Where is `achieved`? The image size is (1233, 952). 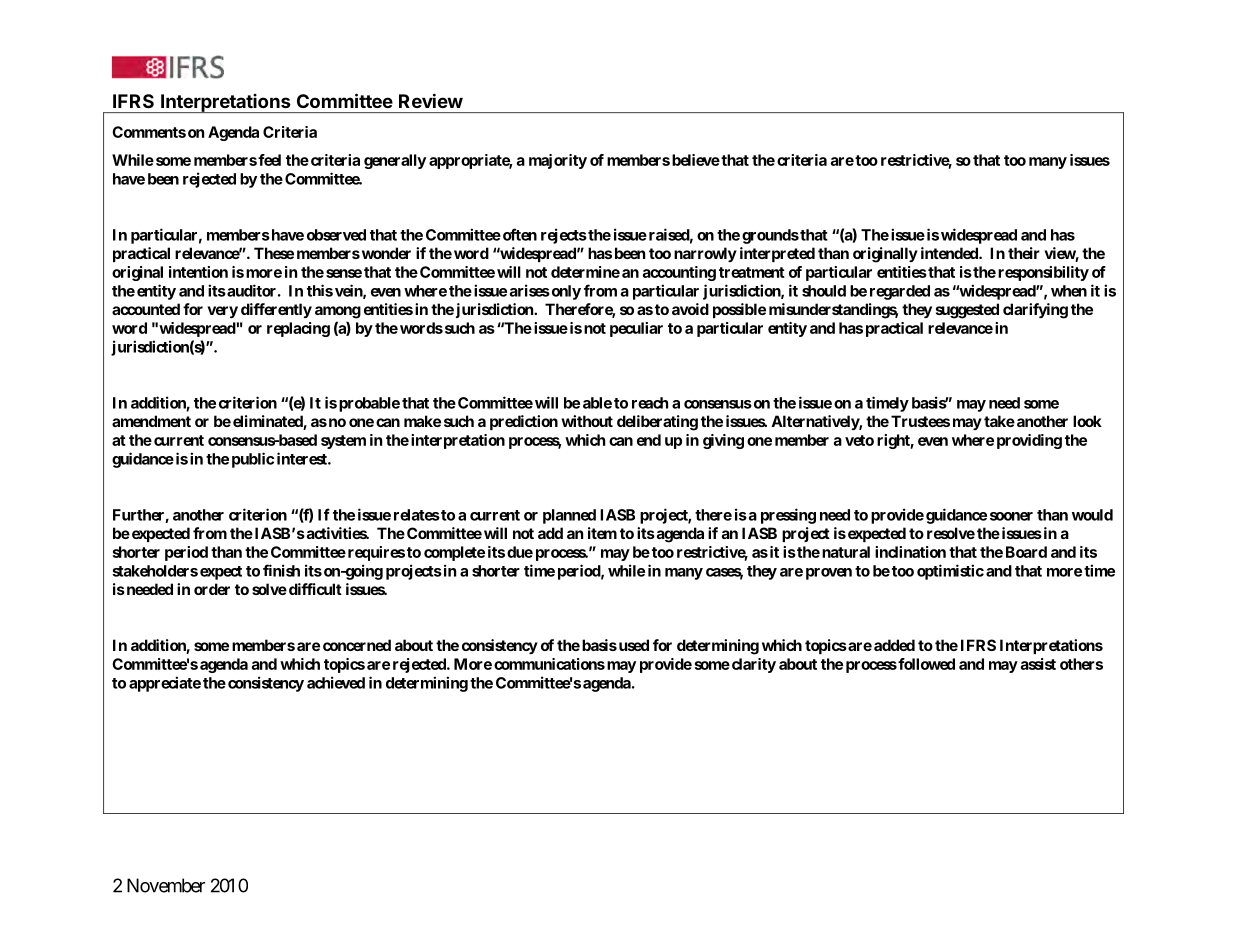 achieved is located at coordinates (336, 682).
